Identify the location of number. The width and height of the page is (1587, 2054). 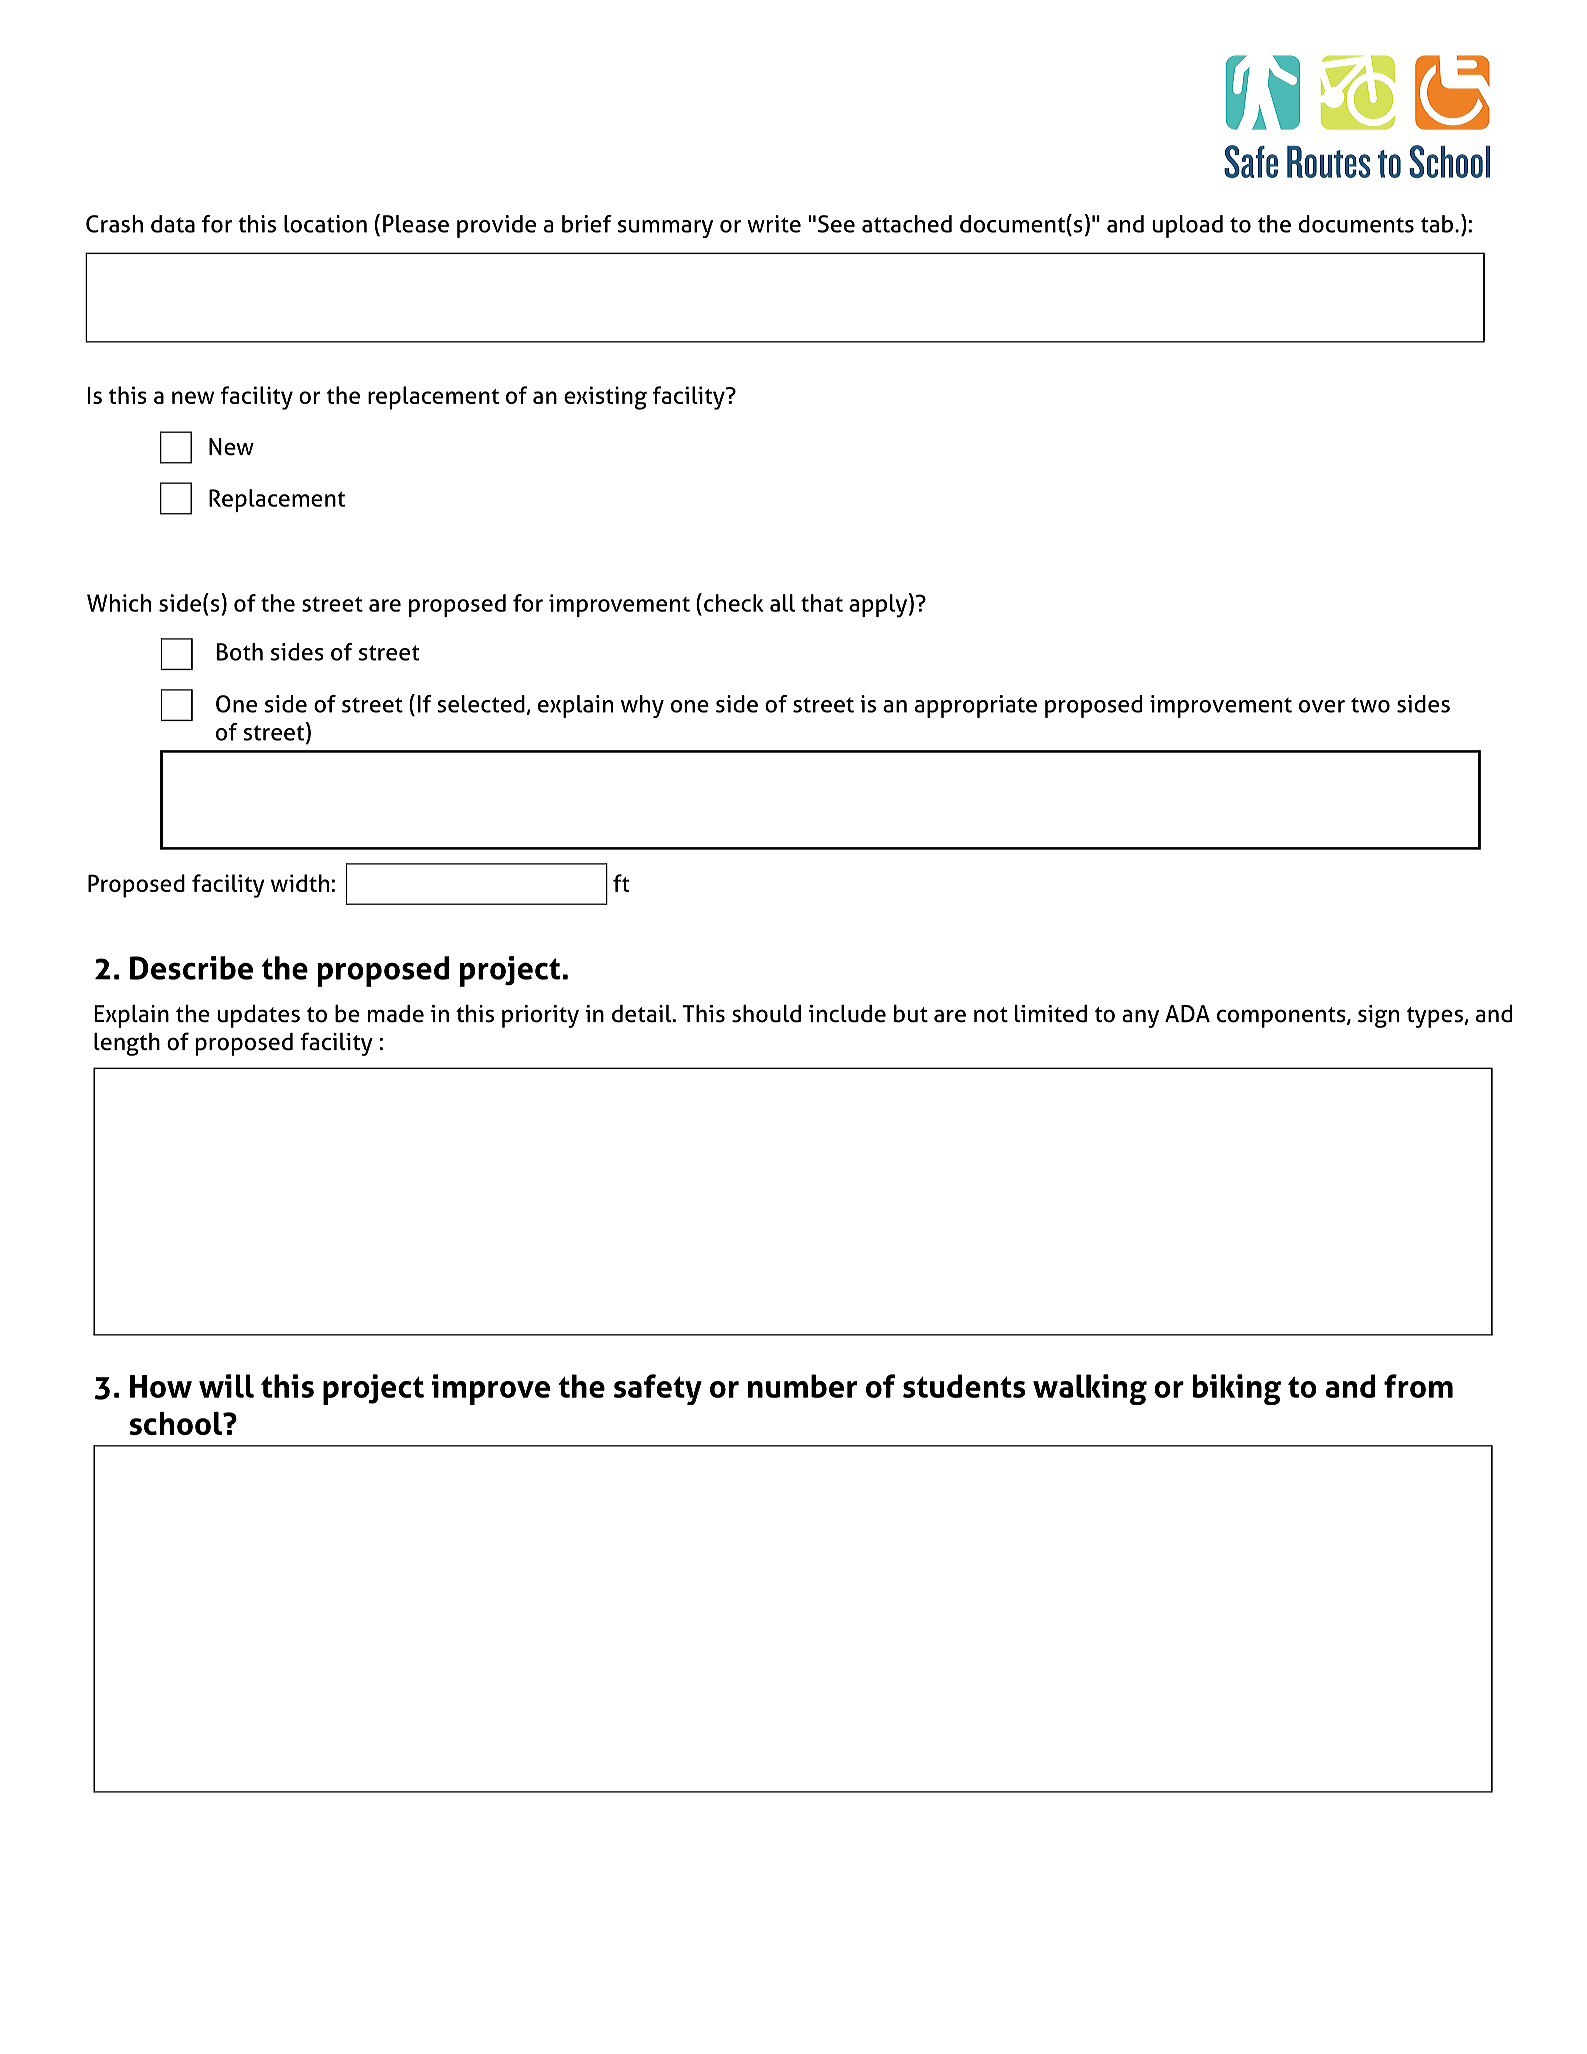
(802, 1386).
